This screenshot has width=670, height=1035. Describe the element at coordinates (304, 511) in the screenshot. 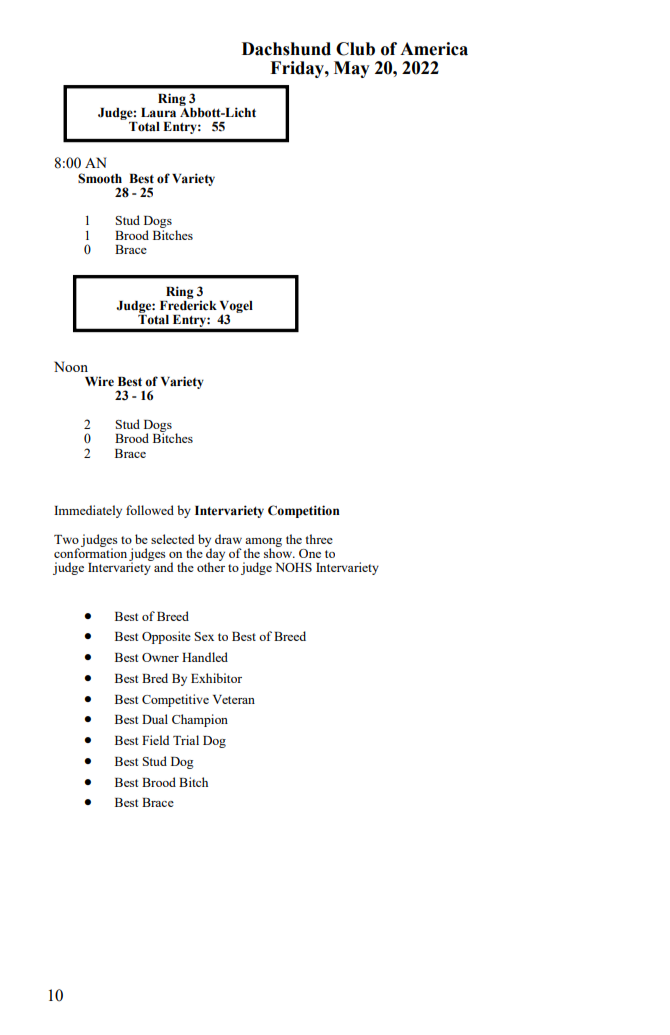

I see `Competition` at that location.
